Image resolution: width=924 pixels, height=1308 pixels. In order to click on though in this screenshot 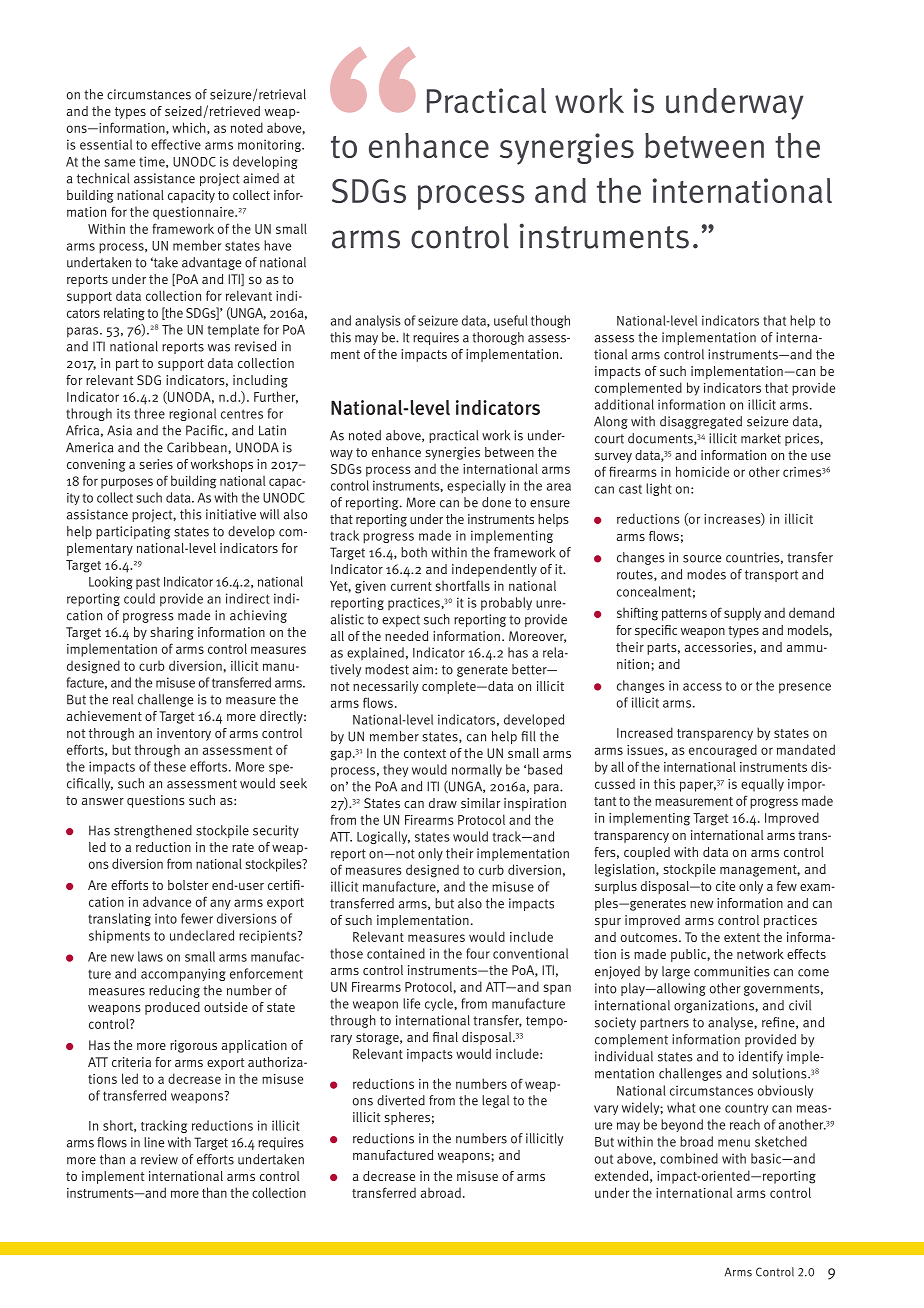, I will do `click(550, 321)`.
